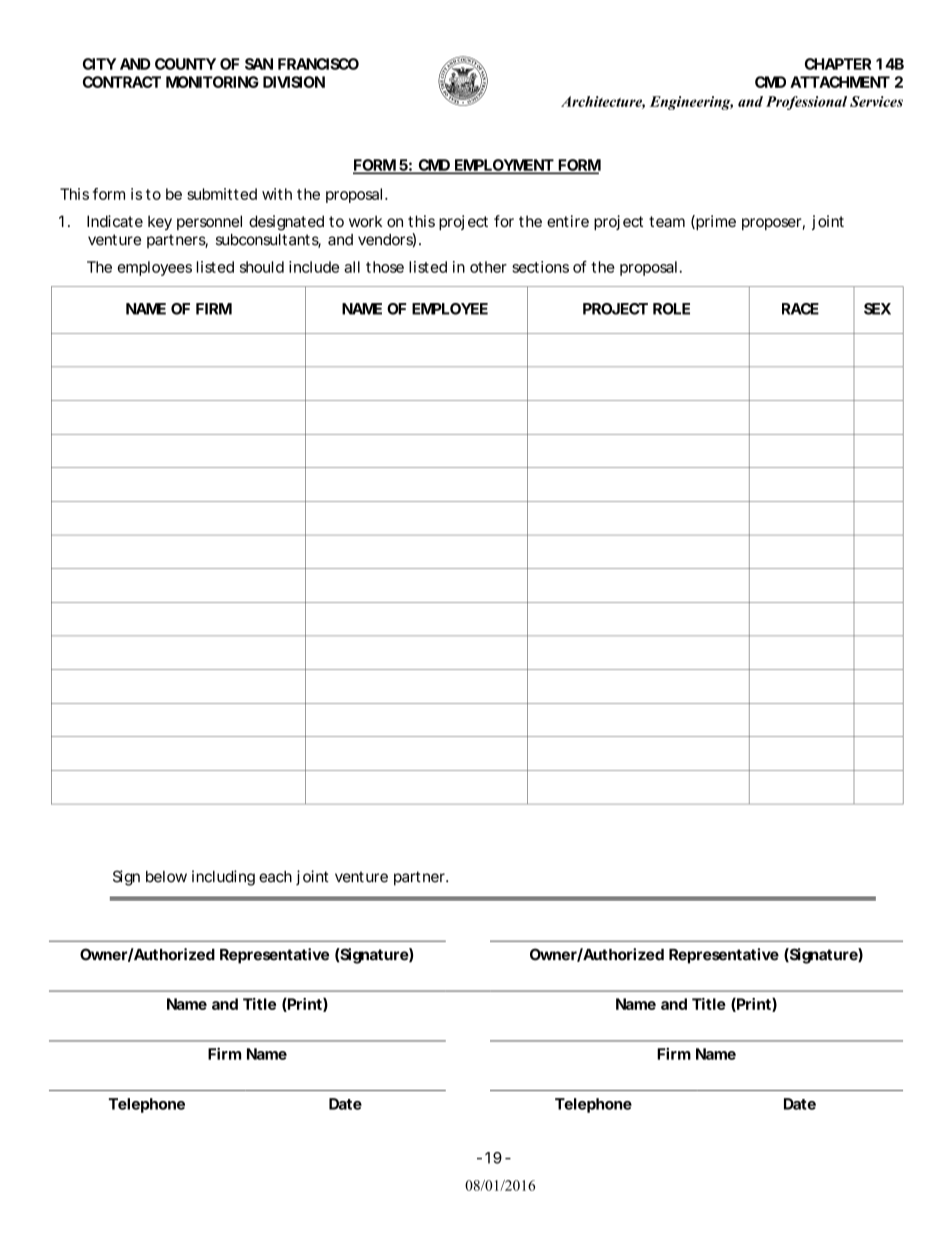 The width and height of the screenshot is (952, 1233). What do you see at coordinates (166, 877) in the screenshot?
I see `below` at bounding box center [166, 877].
